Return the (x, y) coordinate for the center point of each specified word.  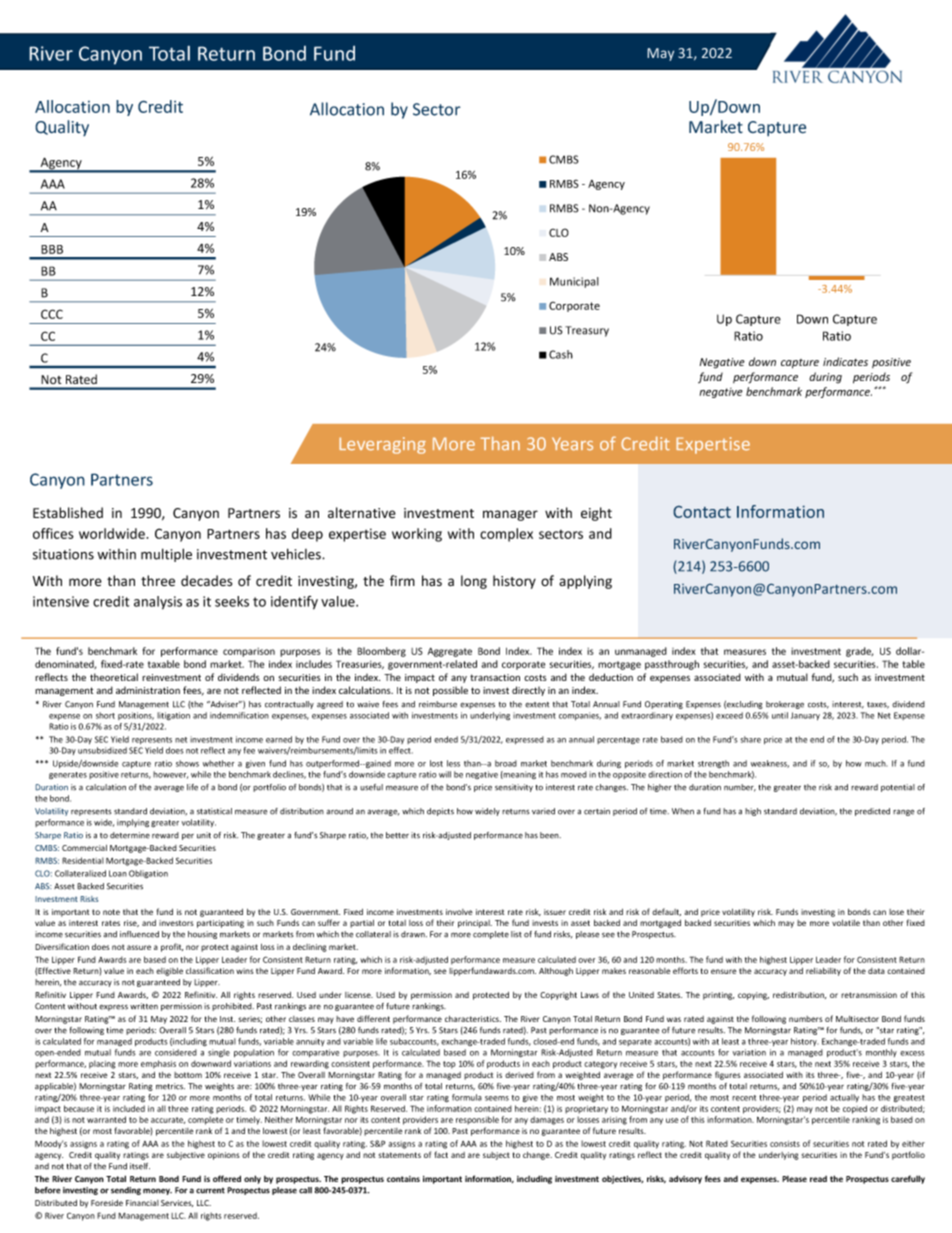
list (516, 934)
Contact (702, 511)
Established (68, 513)
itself (140, 1166)
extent (537, 705)
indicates (845, 361)
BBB (52, 249)
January (805, 716)
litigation (173, 716)
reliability (823, 972)
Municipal (574, 282)
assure (139, 947)
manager (510, 515)
